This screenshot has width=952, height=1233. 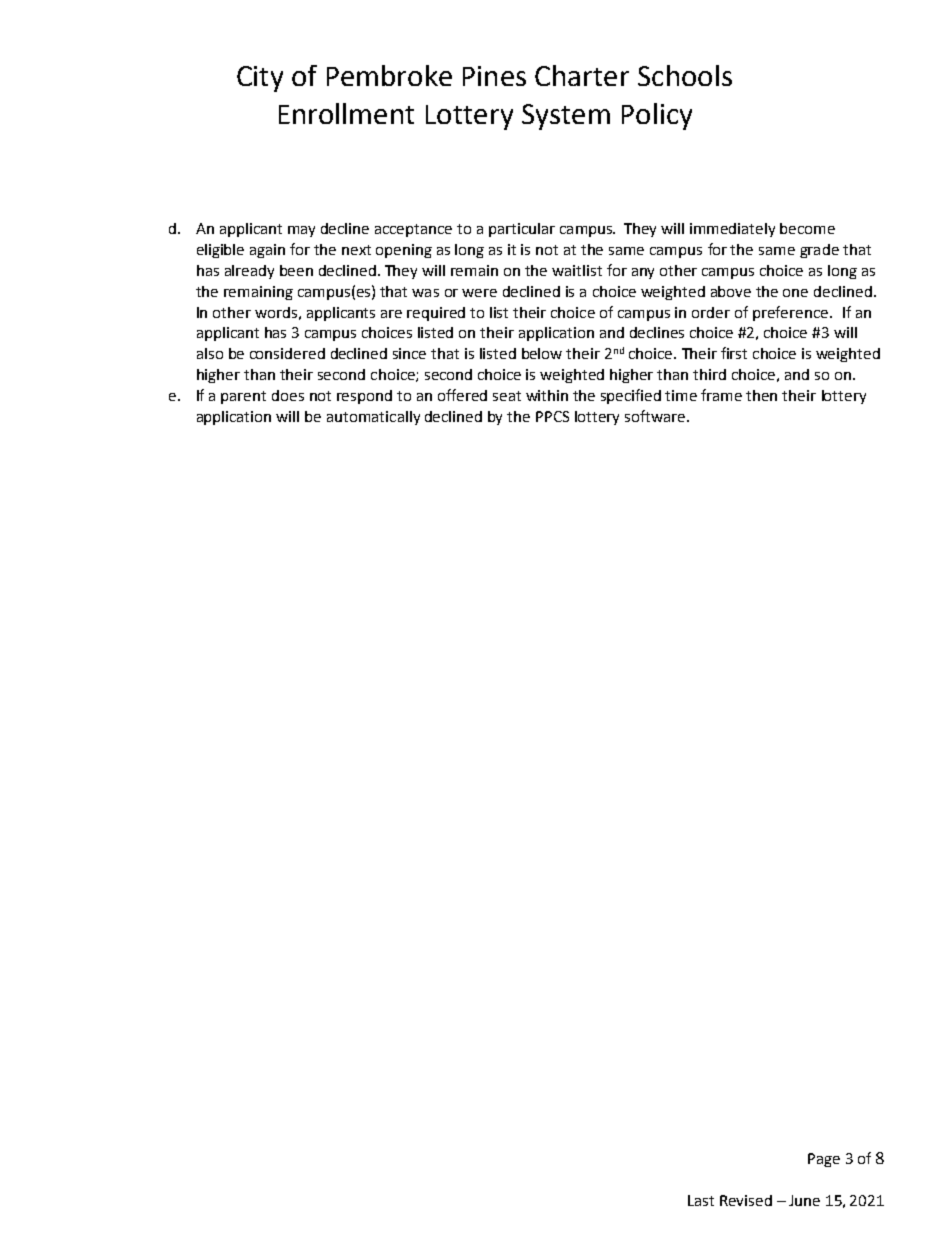 I want to click on Schools, so click(x=685, y=75).
